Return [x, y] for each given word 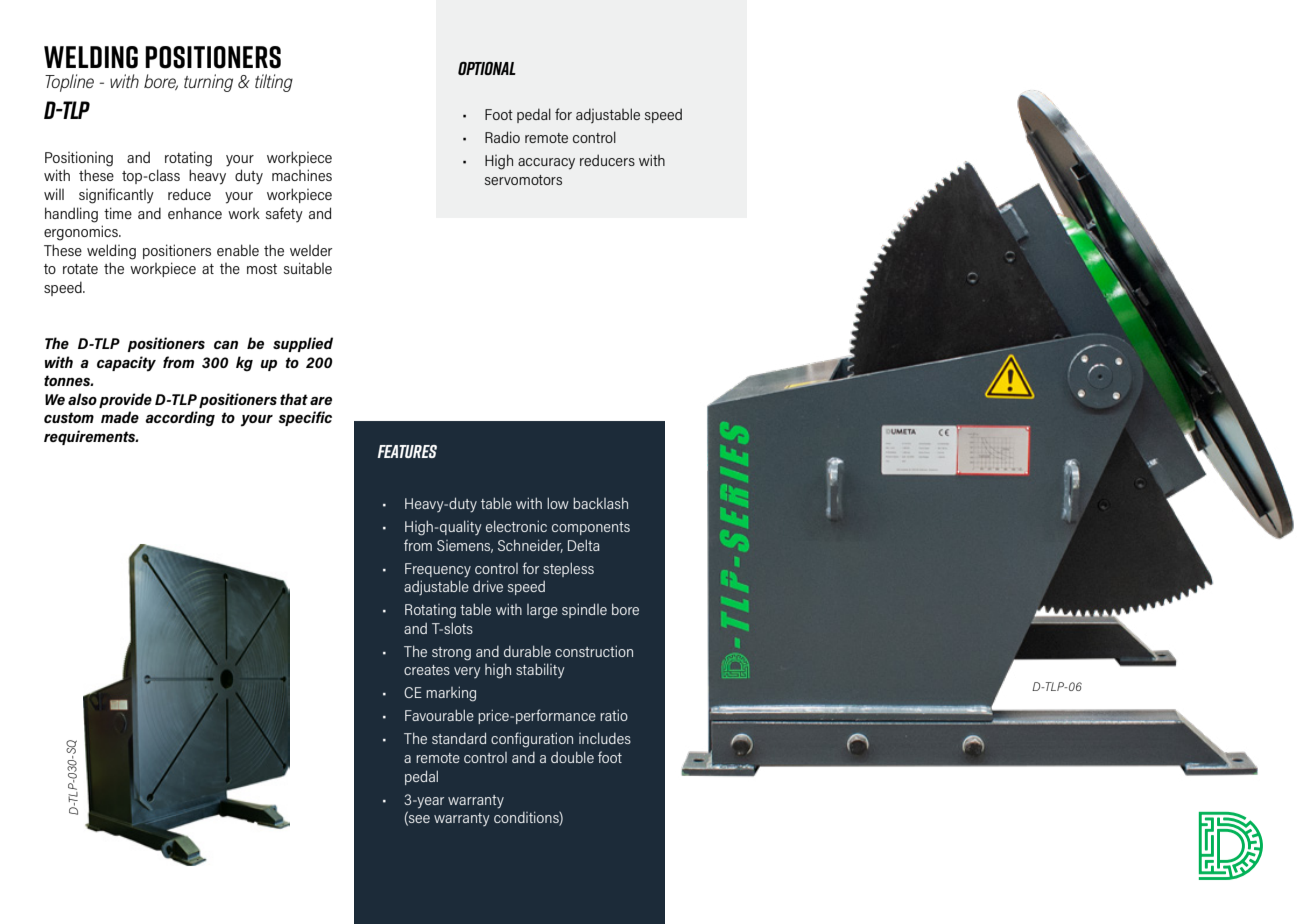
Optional [487, 68]
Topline [69, 83]
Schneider [530, 546]
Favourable [439, 715]
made [120, 417]
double [572, 757]
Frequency [438, 570]
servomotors [523, 180]
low [558, 503]
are [321, 401]
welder [311, 250]
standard [459, 738]
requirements [91, 437]
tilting [274, 83]
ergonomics [82, 233]
